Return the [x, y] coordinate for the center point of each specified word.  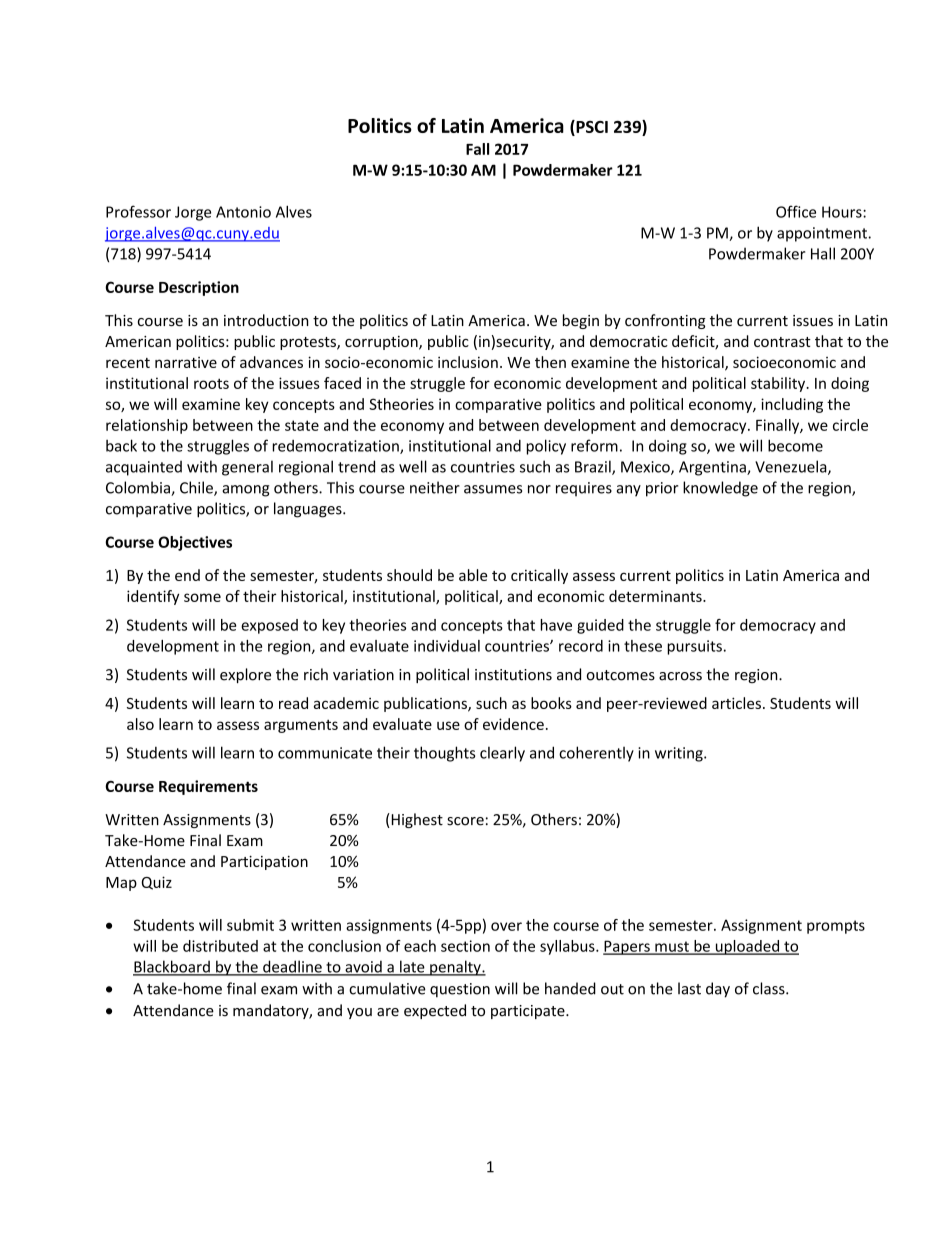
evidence [513, 724]
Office [796, 211]
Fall [477, 149]
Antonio [243, 212]
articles [736, 703]
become [795, 445]
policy [546, 447]
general [247, 468]
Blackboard [172, 967]
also [140, 724]
